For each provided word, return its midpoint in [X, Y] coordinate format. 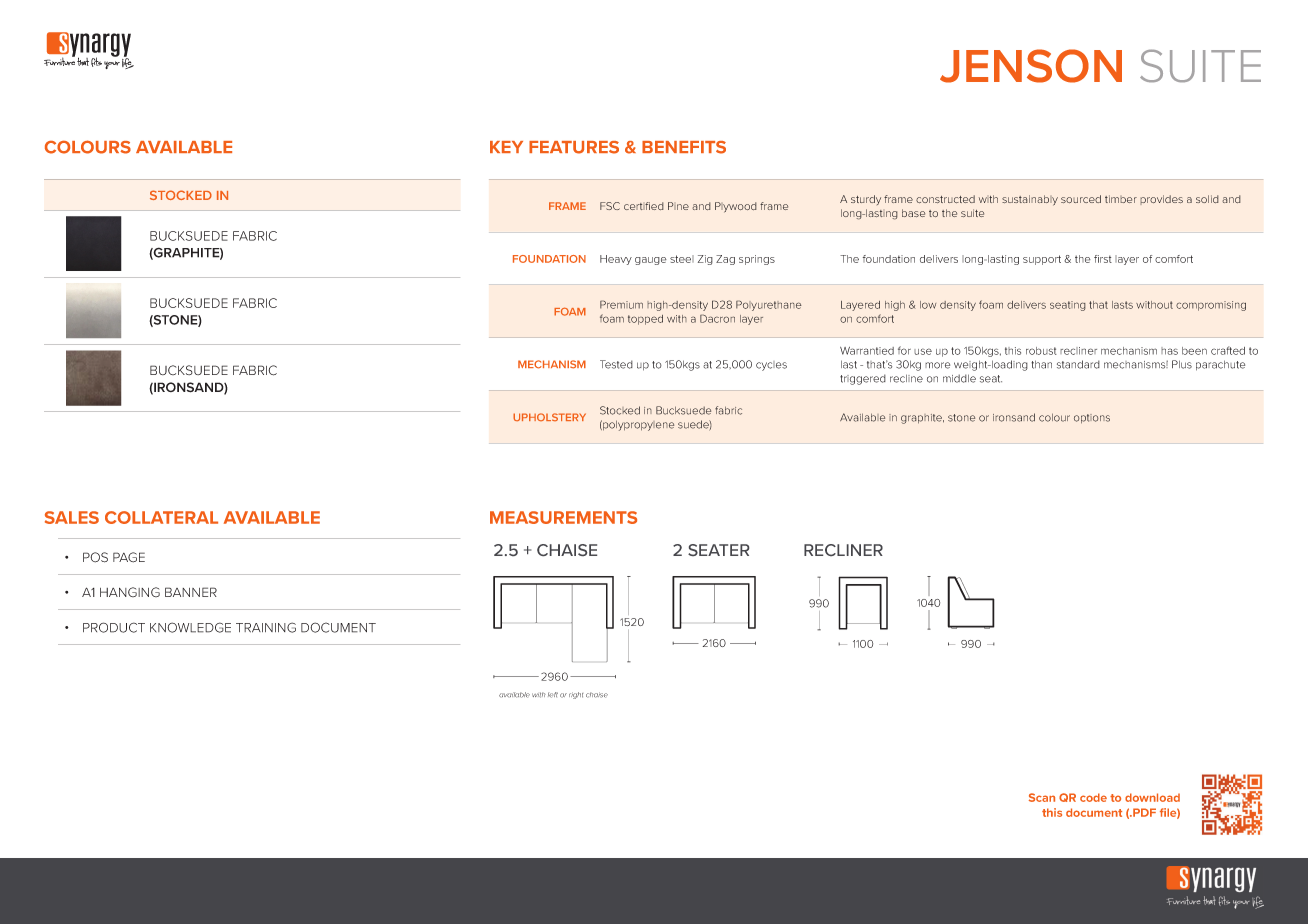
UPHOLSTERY [549, 417]
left [553, 695]
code [1093, 797]
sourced [1081, 199]
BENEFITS [684, 147]
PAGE [129, 557]
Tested [616, 364]
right [576, 695]
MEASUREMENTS [563, 517]
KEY [506, 147]
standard [1078, 364]
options [1092, 419]
